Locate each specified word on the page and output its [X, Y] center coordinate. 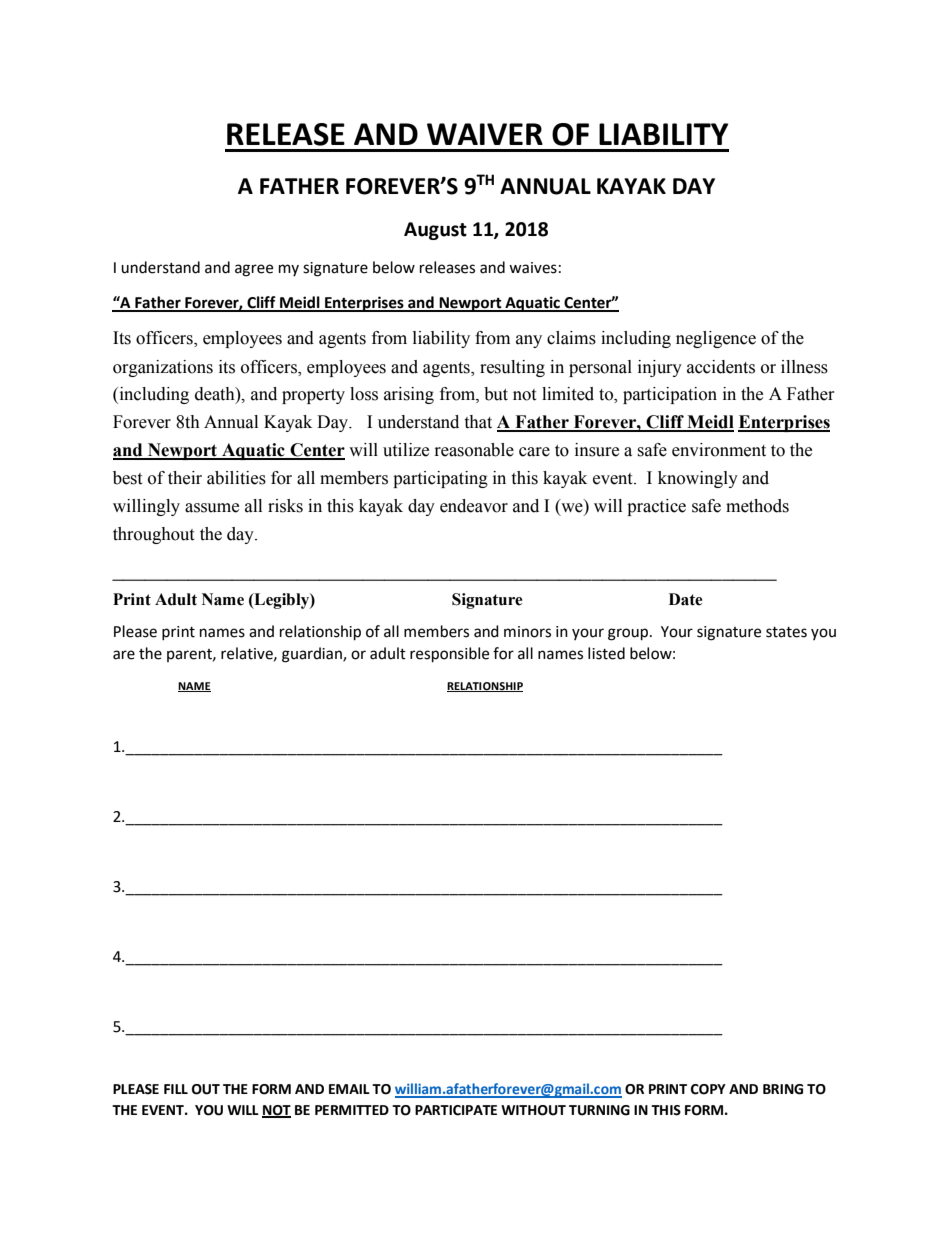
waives [533, 268]
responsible [449, 655]
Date [686, 599]
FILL [176, 1089]
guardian [313, 655]
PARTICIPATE [456, 1110]
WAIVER [485, 134]
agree [254, 270]
